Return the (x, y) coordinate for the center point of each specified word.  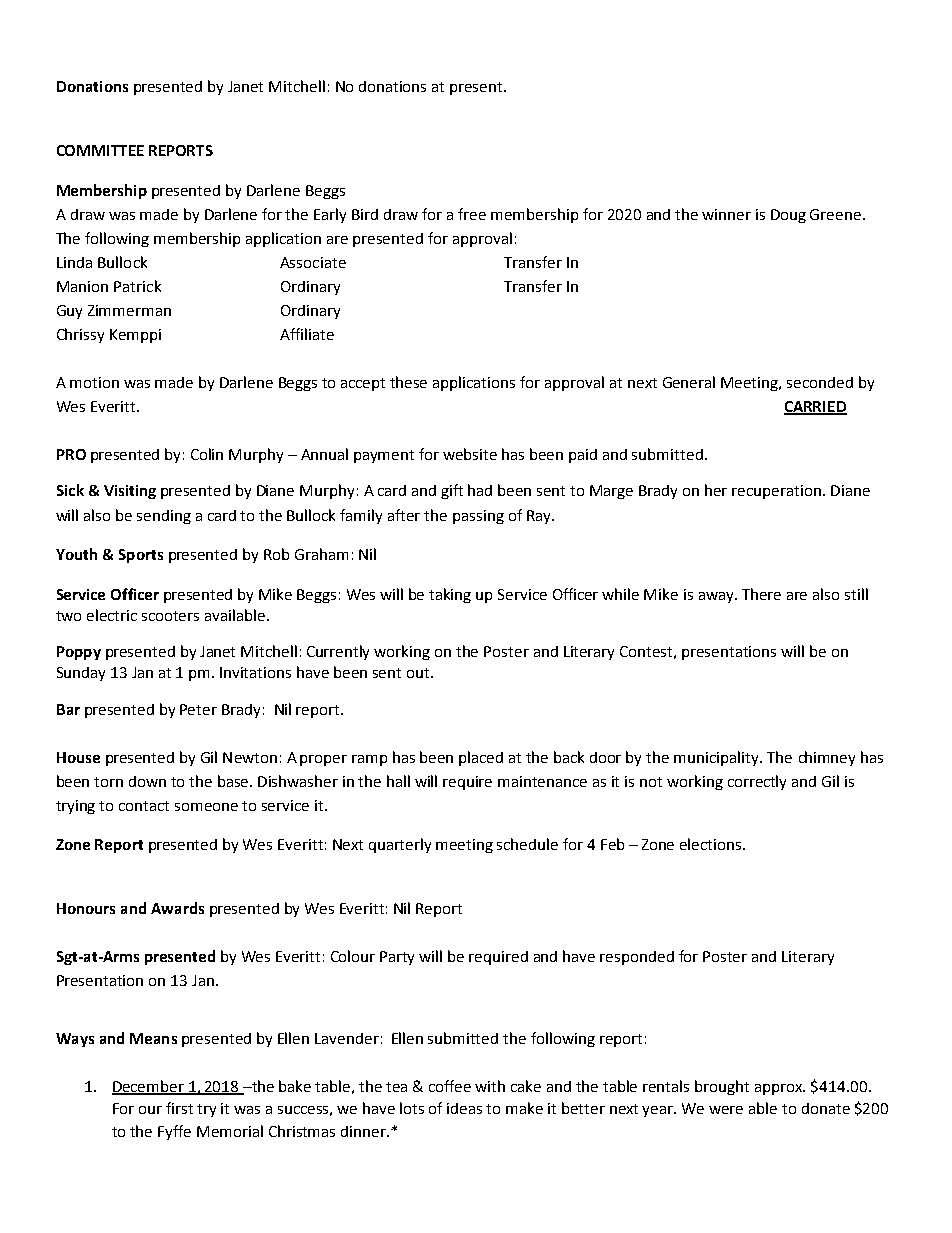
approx (780, 1089)
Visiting (130, 492)
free (472, 214)
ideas (464, 1108)
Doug (788, 216)
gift (452, 491)
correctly (757, 782)
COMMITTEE (100, 150)
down (147, 781)
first (179, 1108)
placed (481, 758)
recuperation (776, 492)
